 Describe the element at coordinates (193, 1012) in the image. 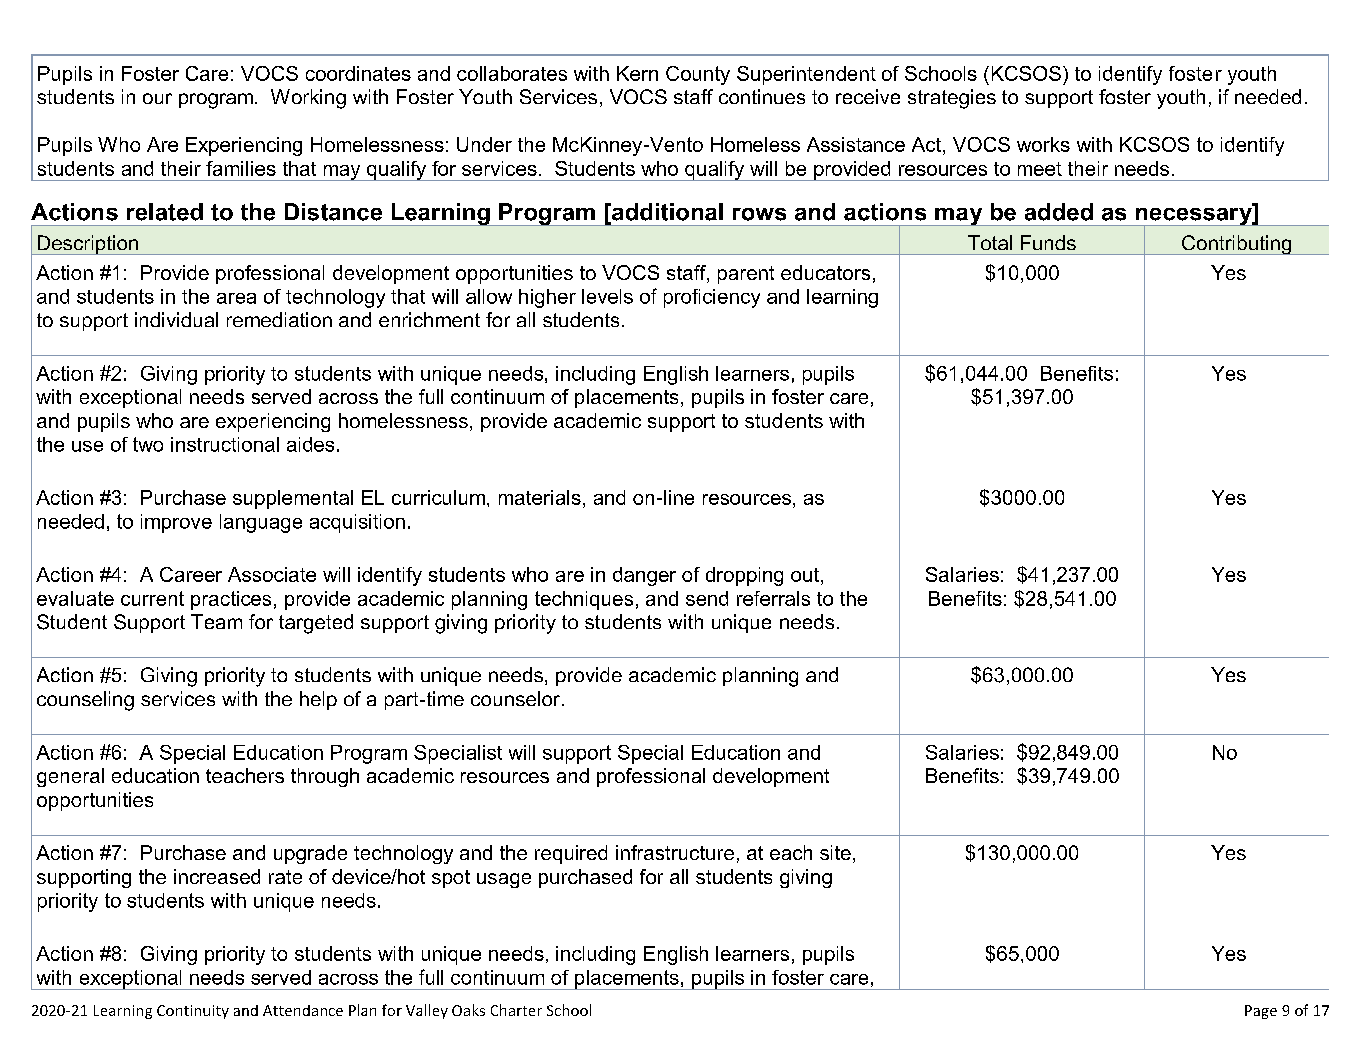

I see `Continuity` at that location.
